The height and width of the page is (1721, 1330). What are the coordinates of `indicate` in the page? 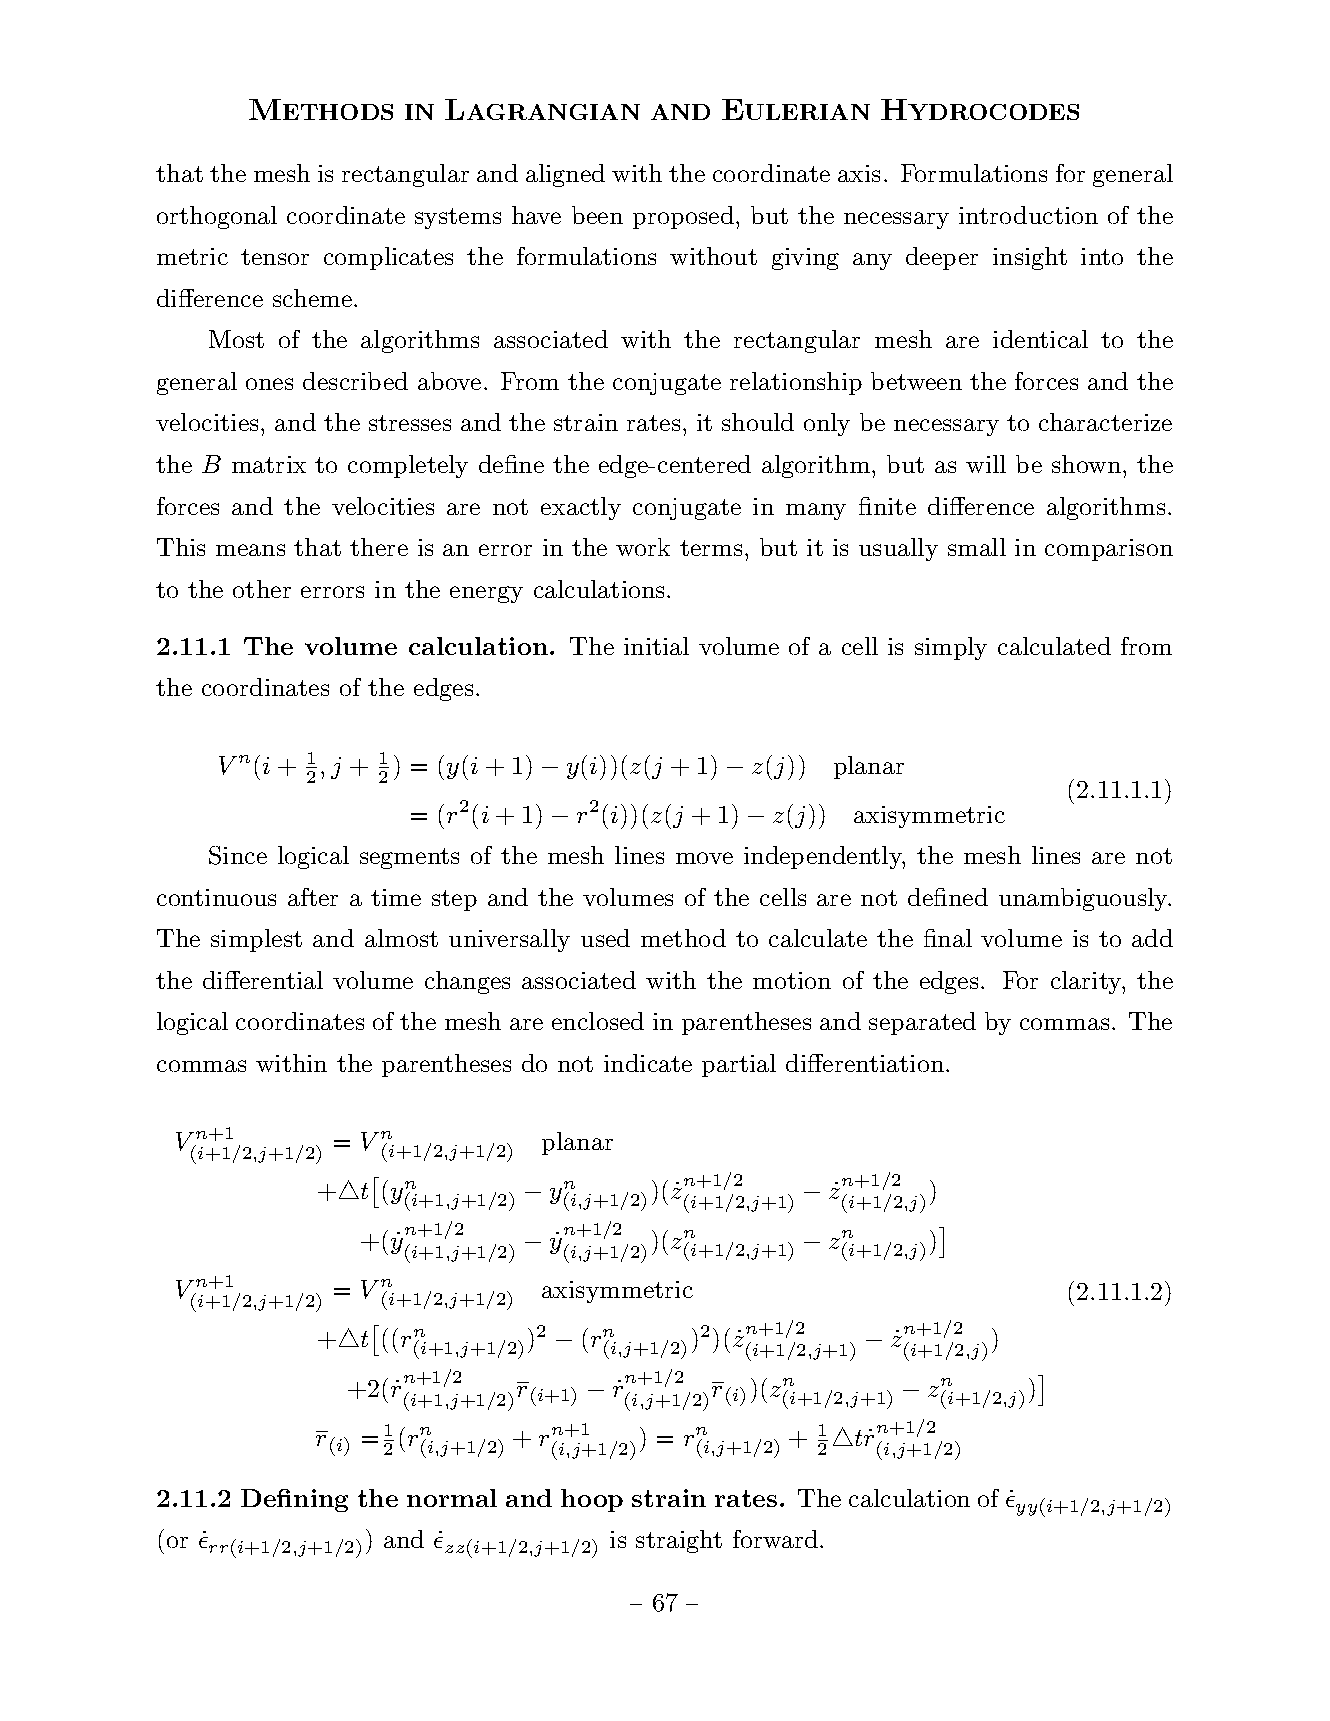 It's located at (648, 1063).
